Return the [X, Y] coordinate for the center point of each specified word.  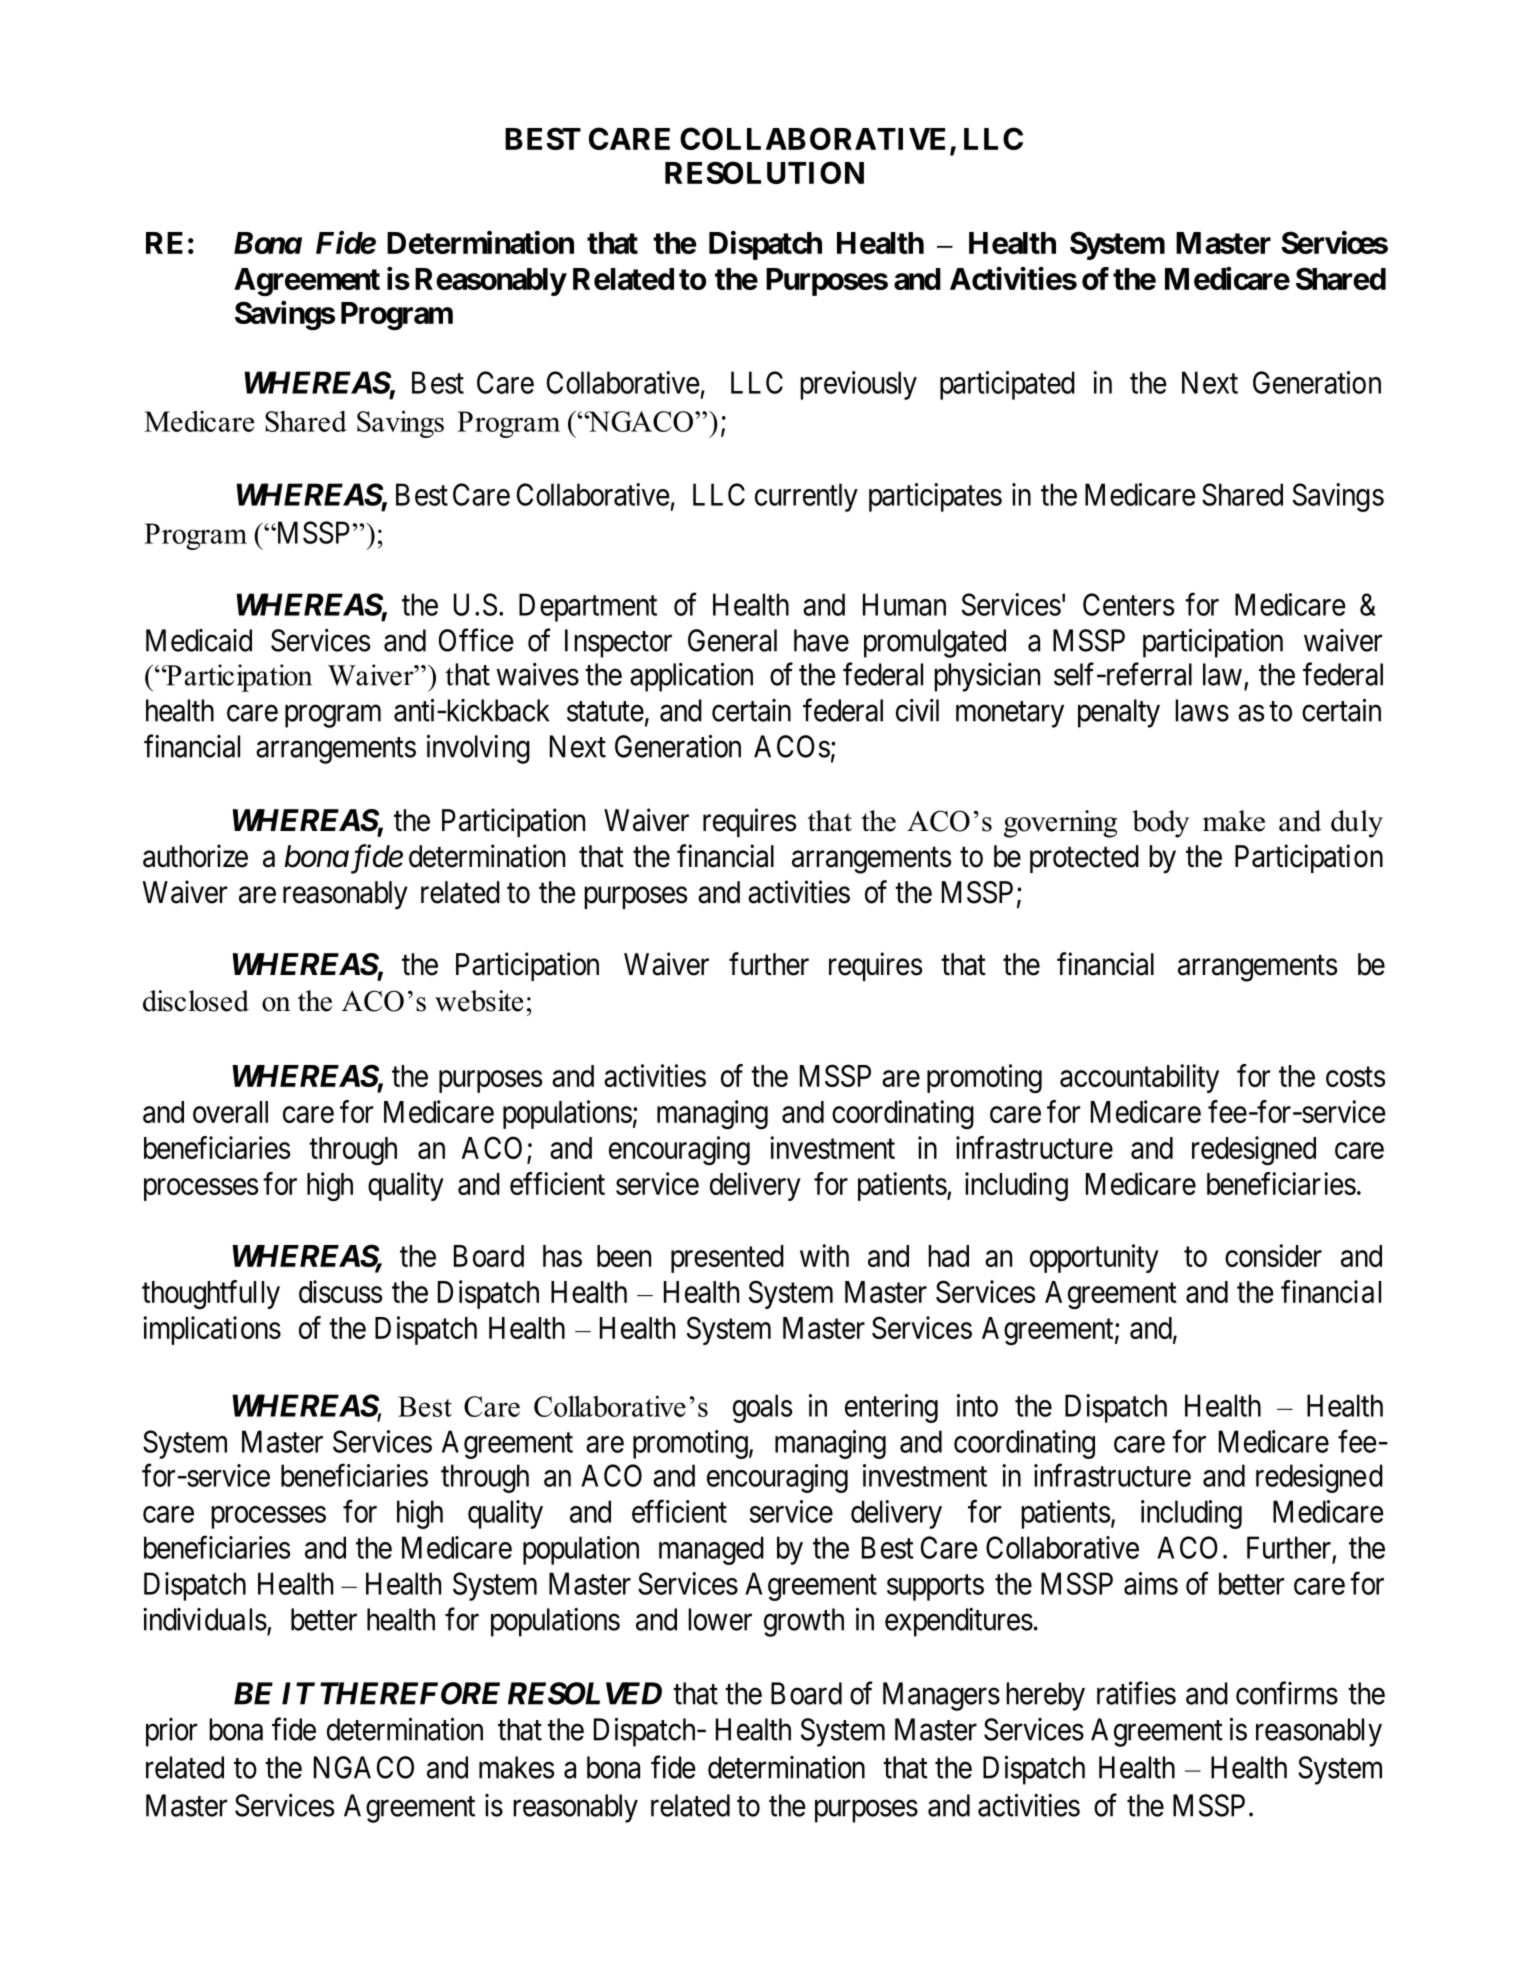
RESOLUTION [764, 172]
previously [858, 385]
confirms [1287, 1693]
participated [1007, 385]
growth [804, 1622]
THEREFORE [410, 1693]
